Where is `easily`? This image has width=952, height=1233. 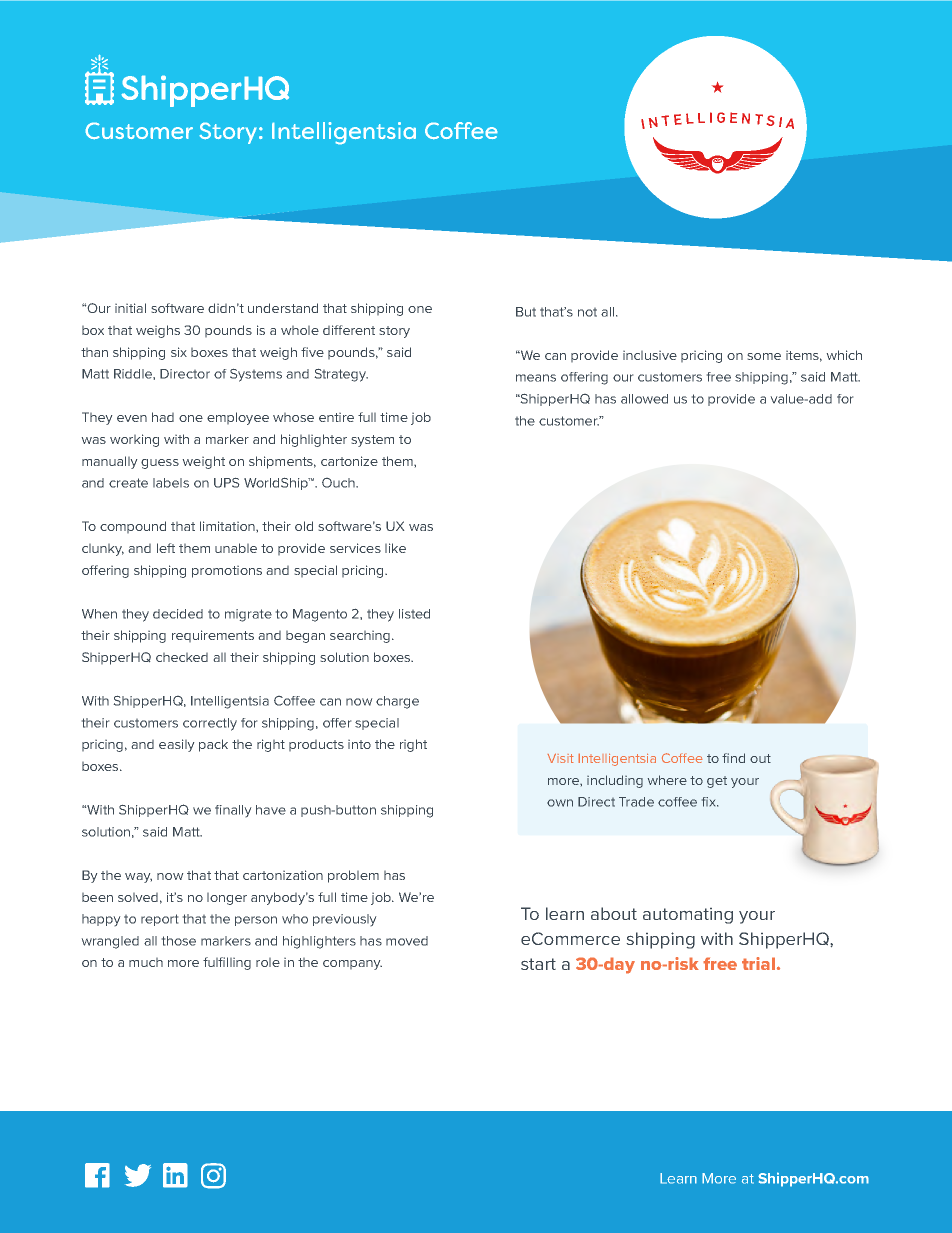 easily is located at coordinates (176, 745).
